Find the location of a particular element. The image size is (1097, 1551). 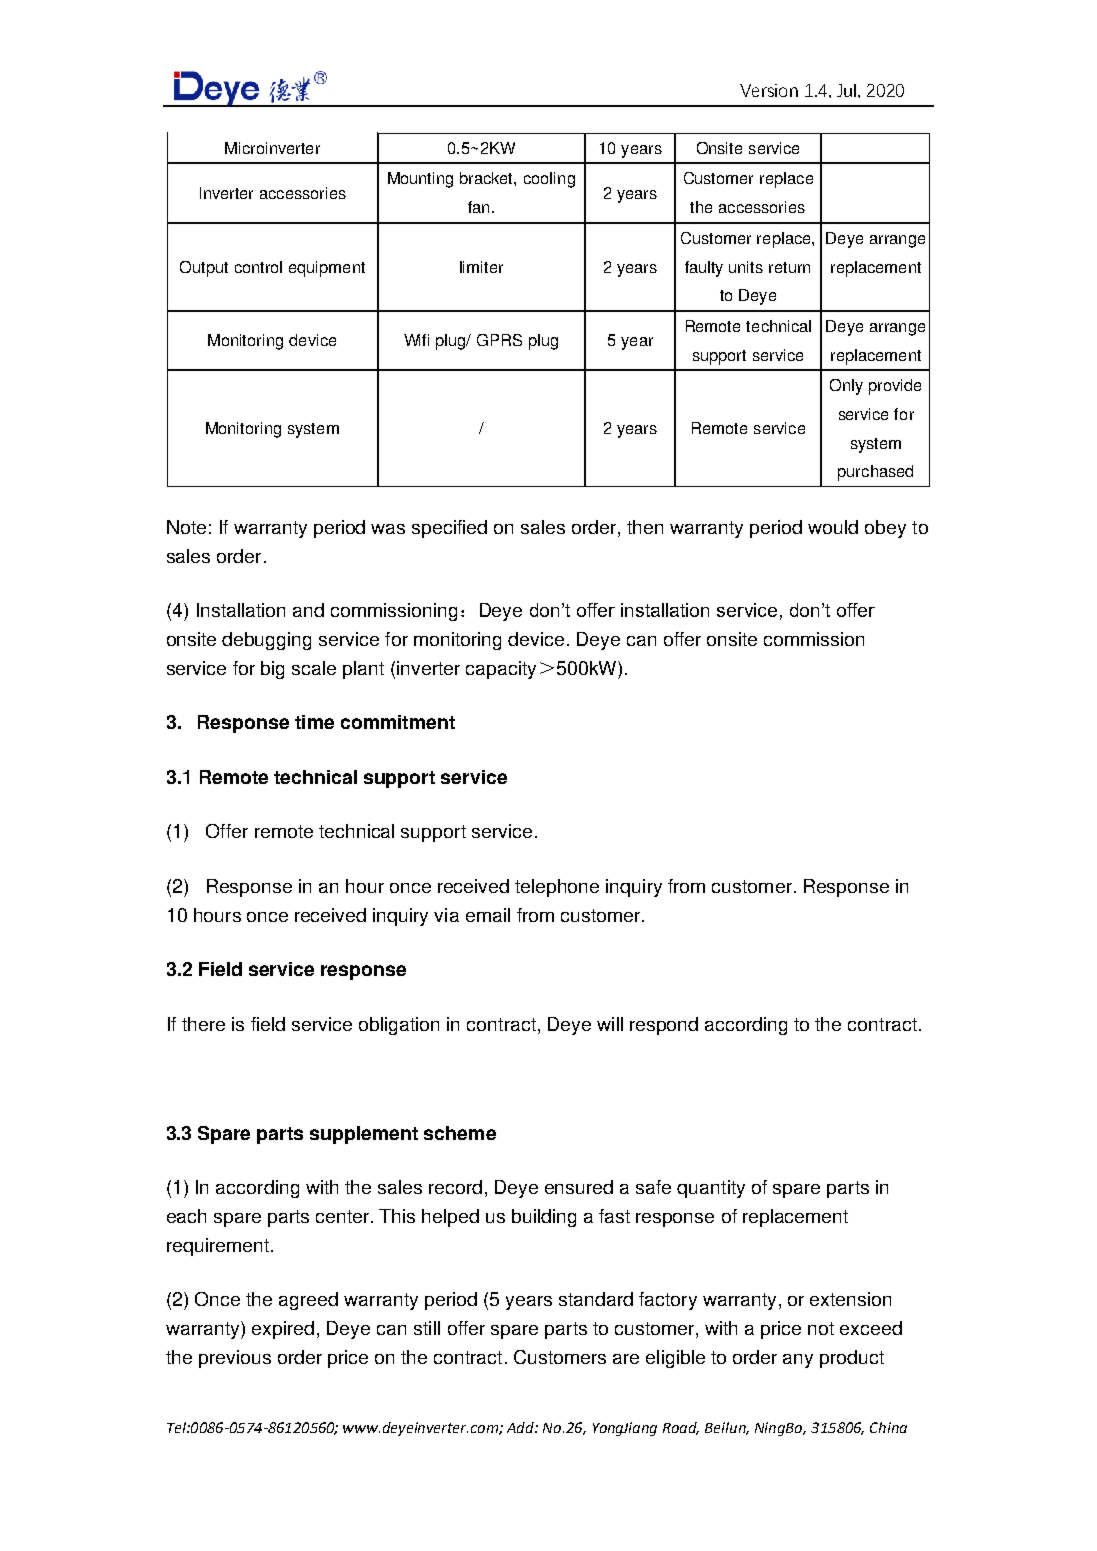

would is located at coordinates (833, 527).
